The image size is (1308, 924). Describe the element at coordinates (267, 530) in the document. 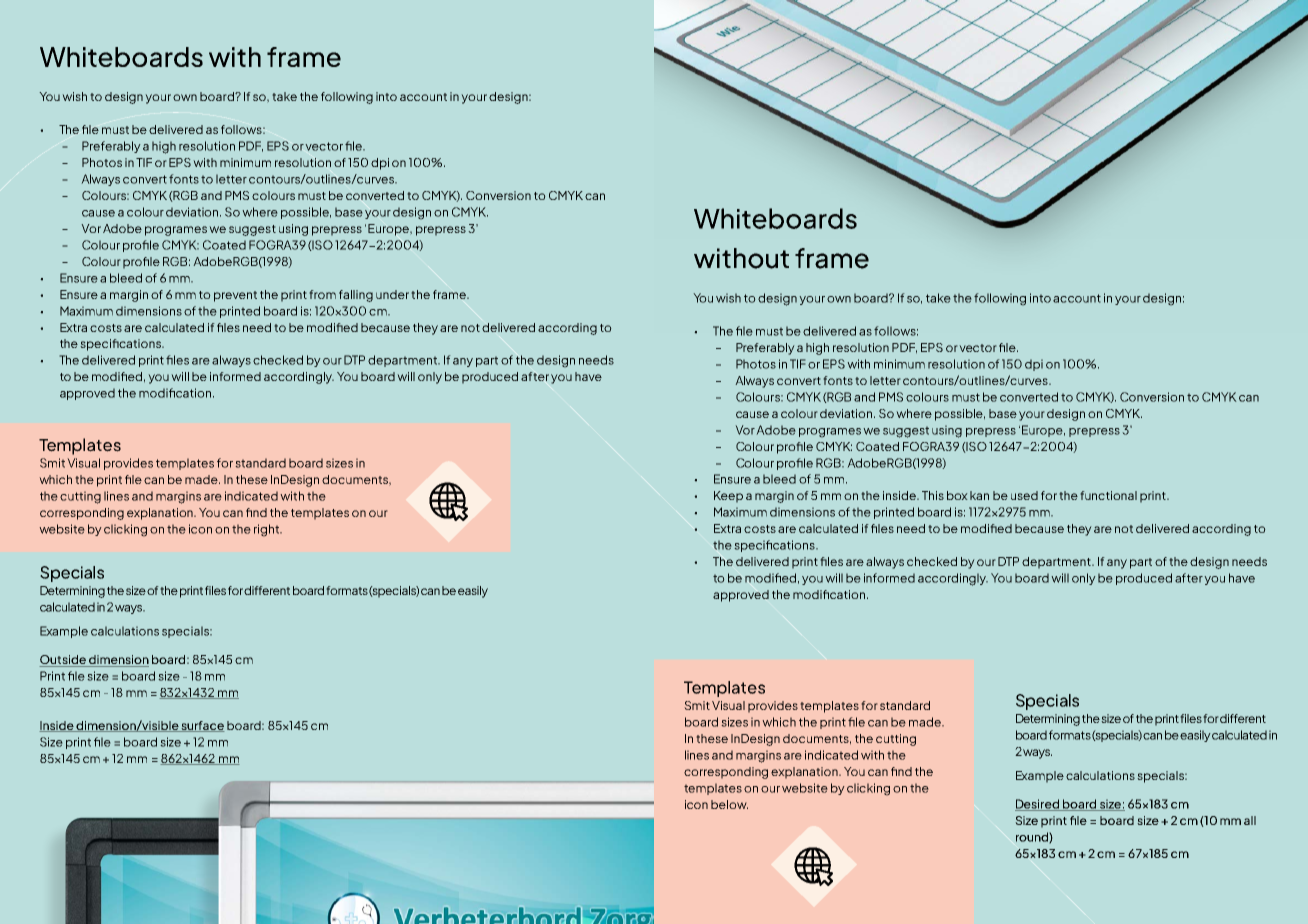

I see `right` at that location.
